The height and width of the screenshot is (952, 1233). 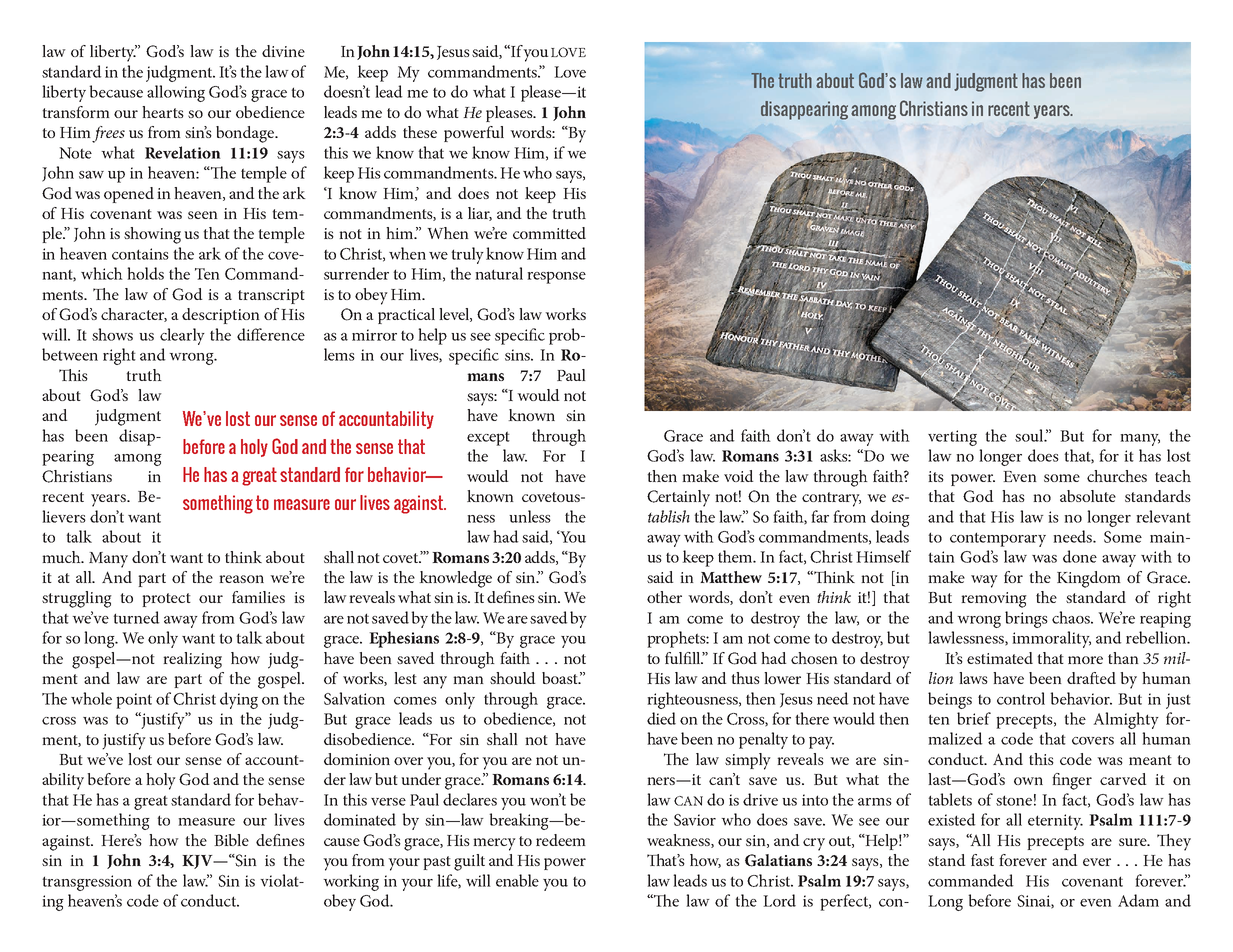 What do you see at coordinates (62, 557) in the screenshot?
I see `much` at bounding box center [62, 557].
